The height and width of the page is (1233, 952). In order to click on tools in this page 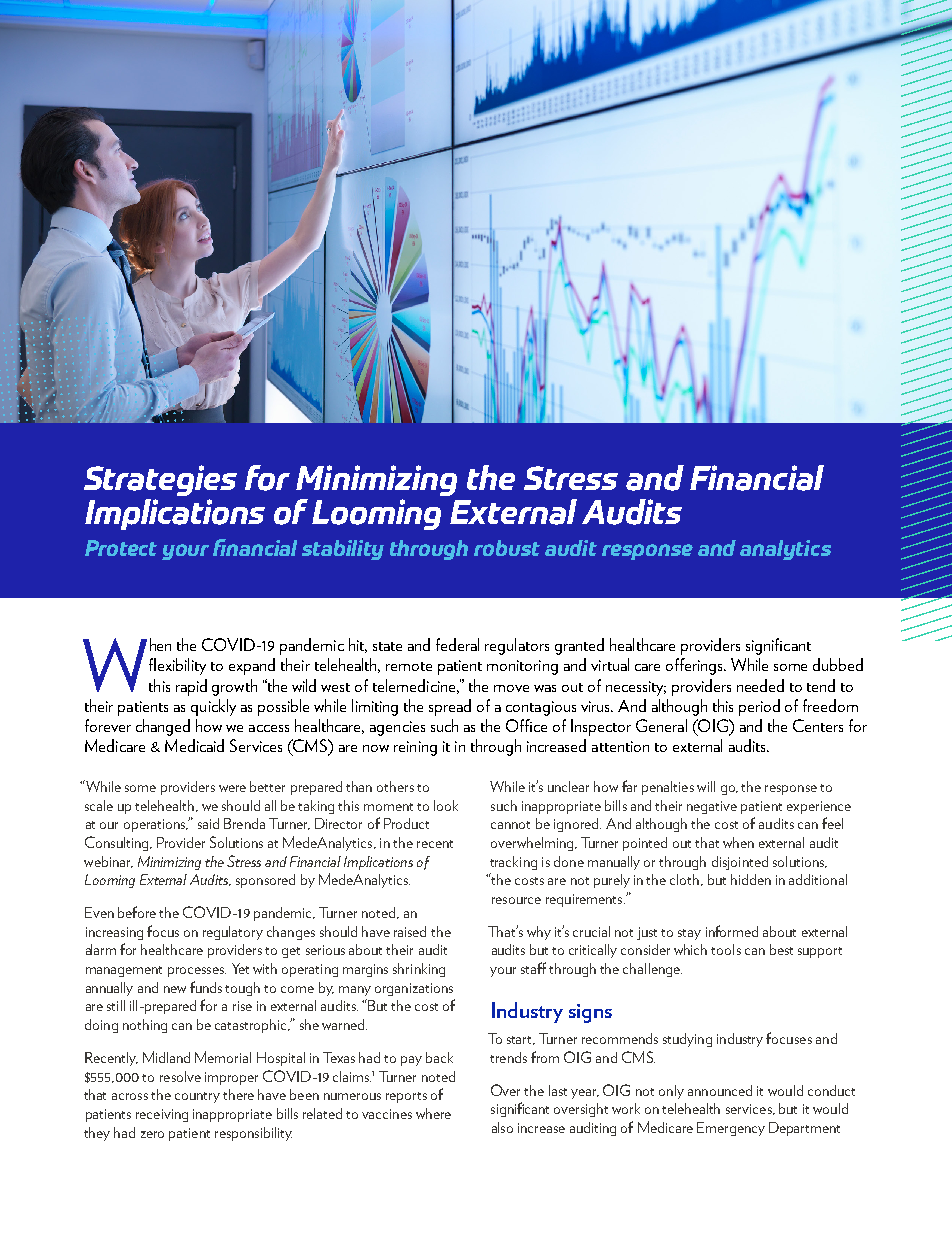, I will do `click(726, 949)`.
